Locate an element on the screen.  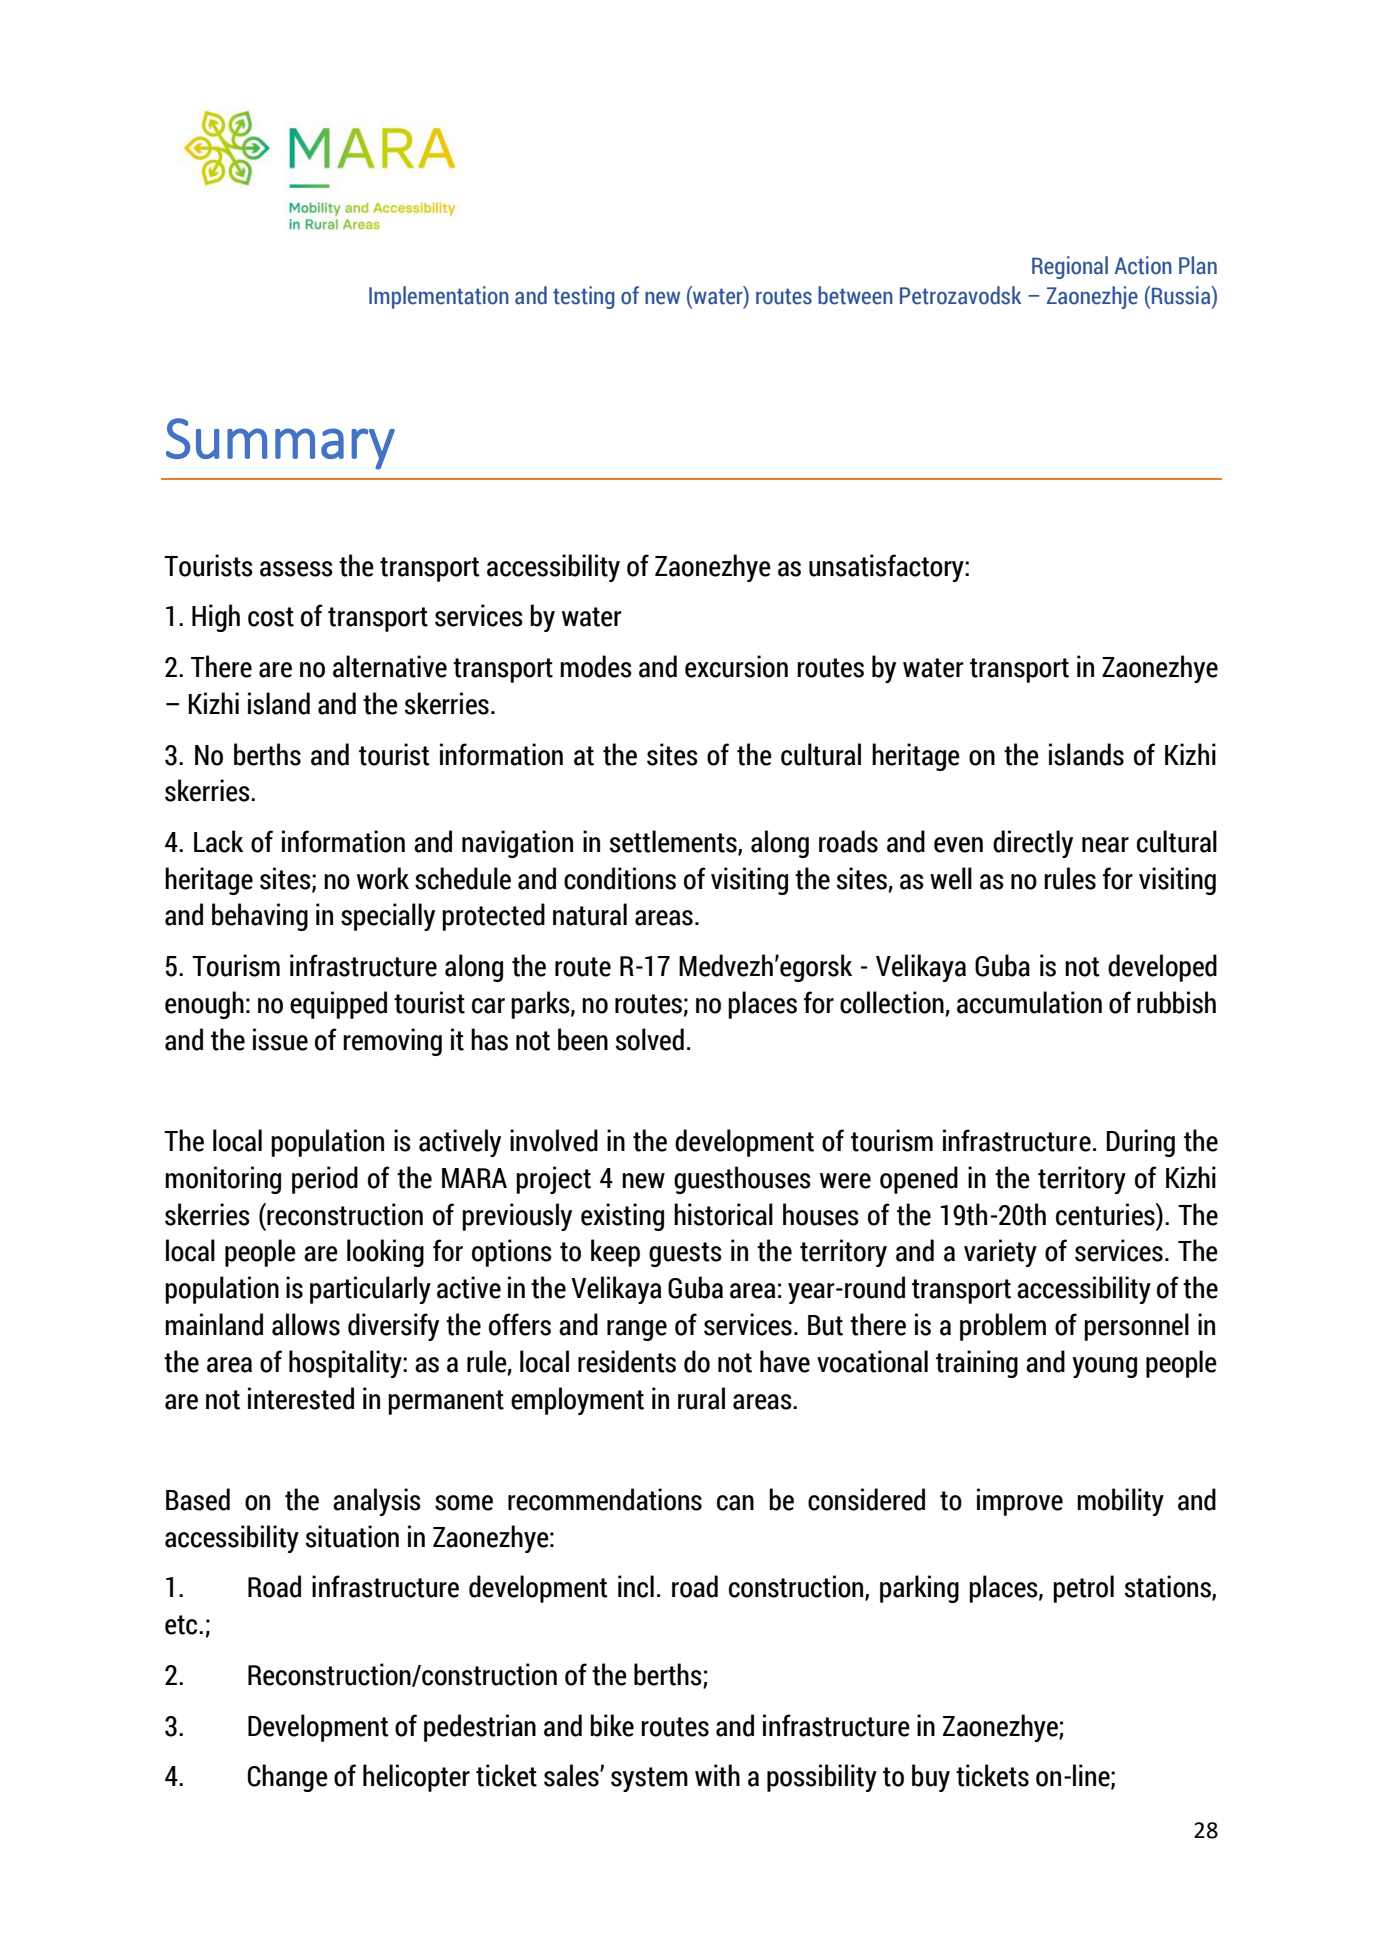
guests is located at coordinates (685, 1254).
